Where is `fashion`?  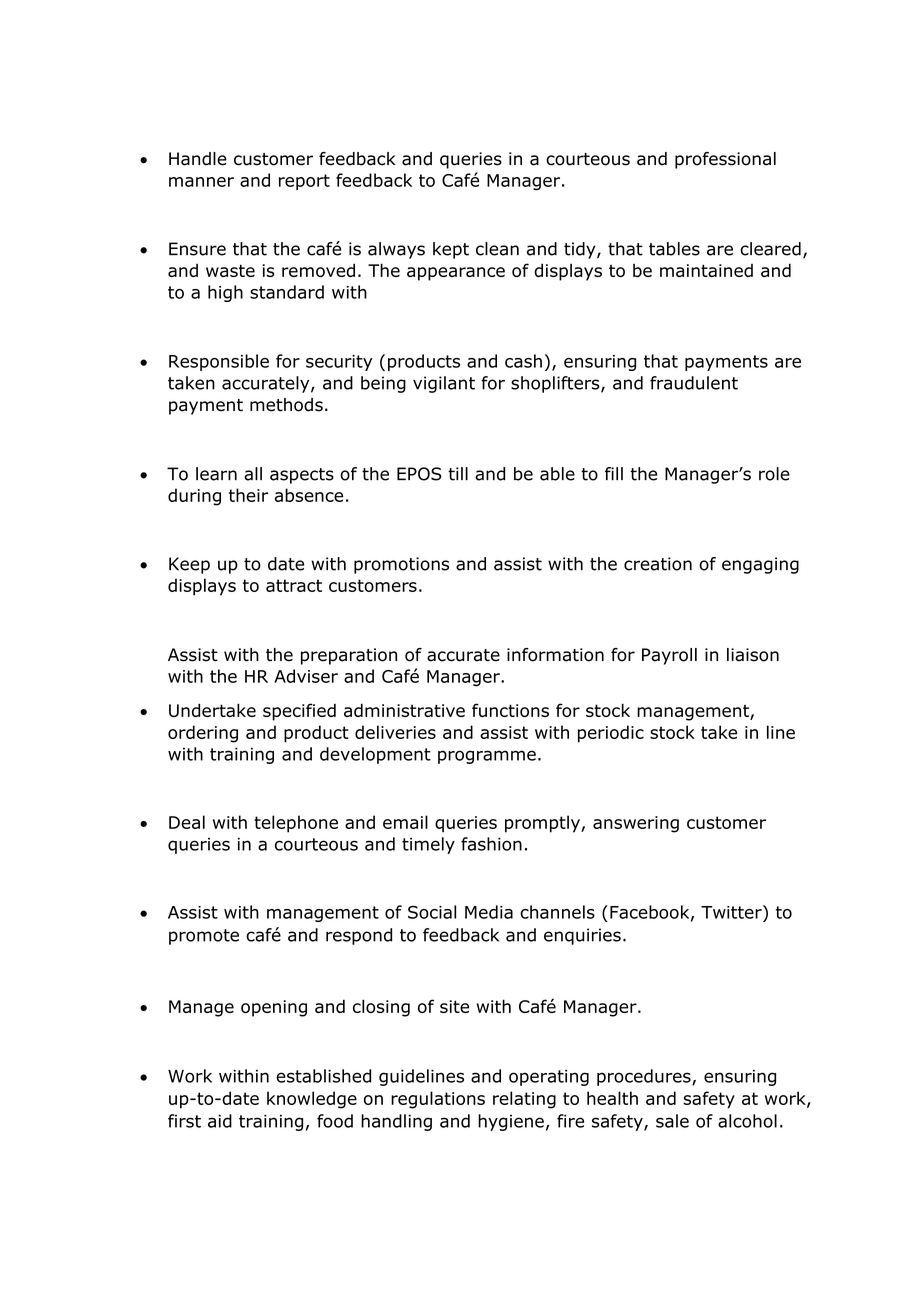
fashion is located at coordinates (491, 844).
